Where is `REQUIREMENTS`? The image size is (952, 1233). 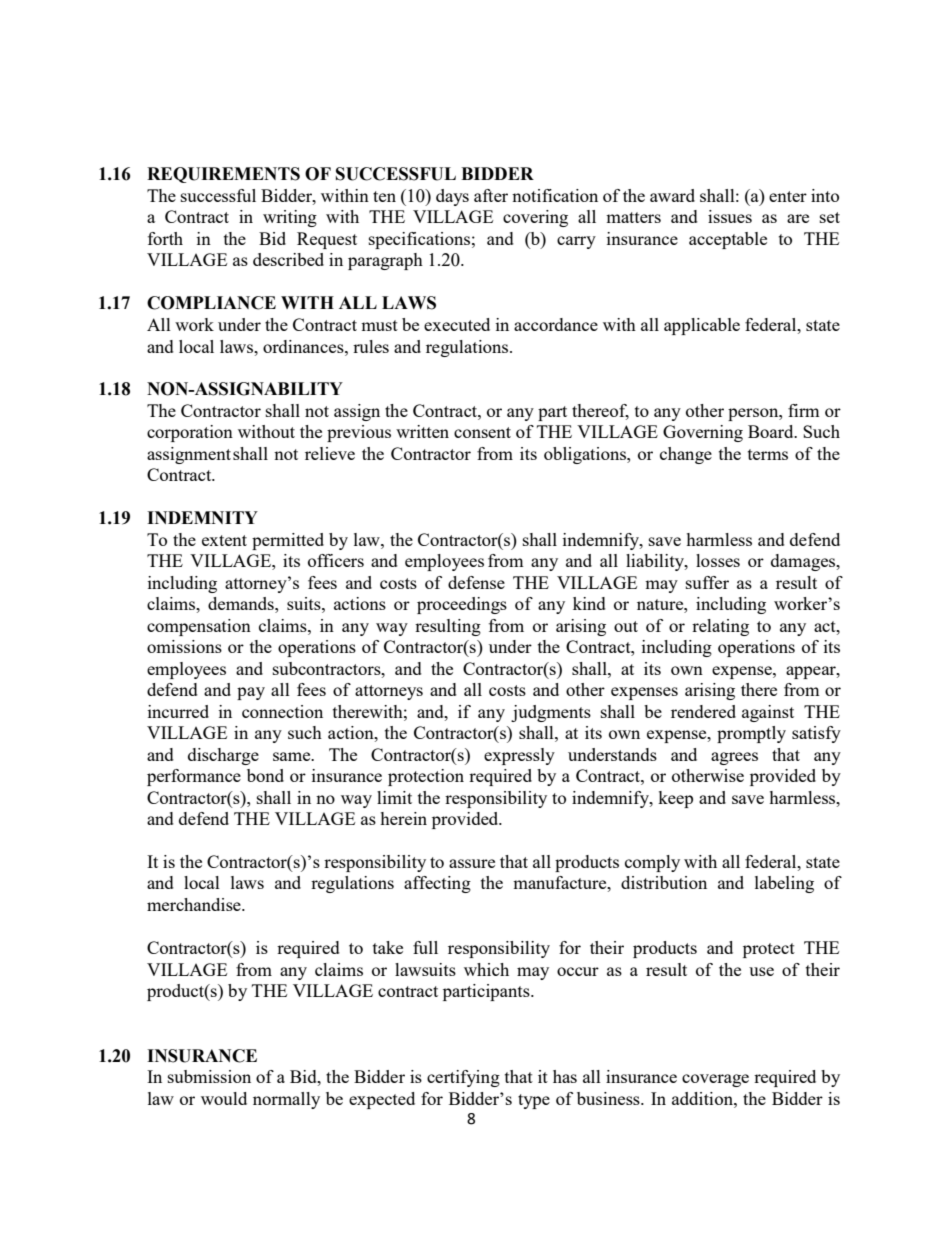
REQUIREMENTS is located at coordinates (223, 175).
